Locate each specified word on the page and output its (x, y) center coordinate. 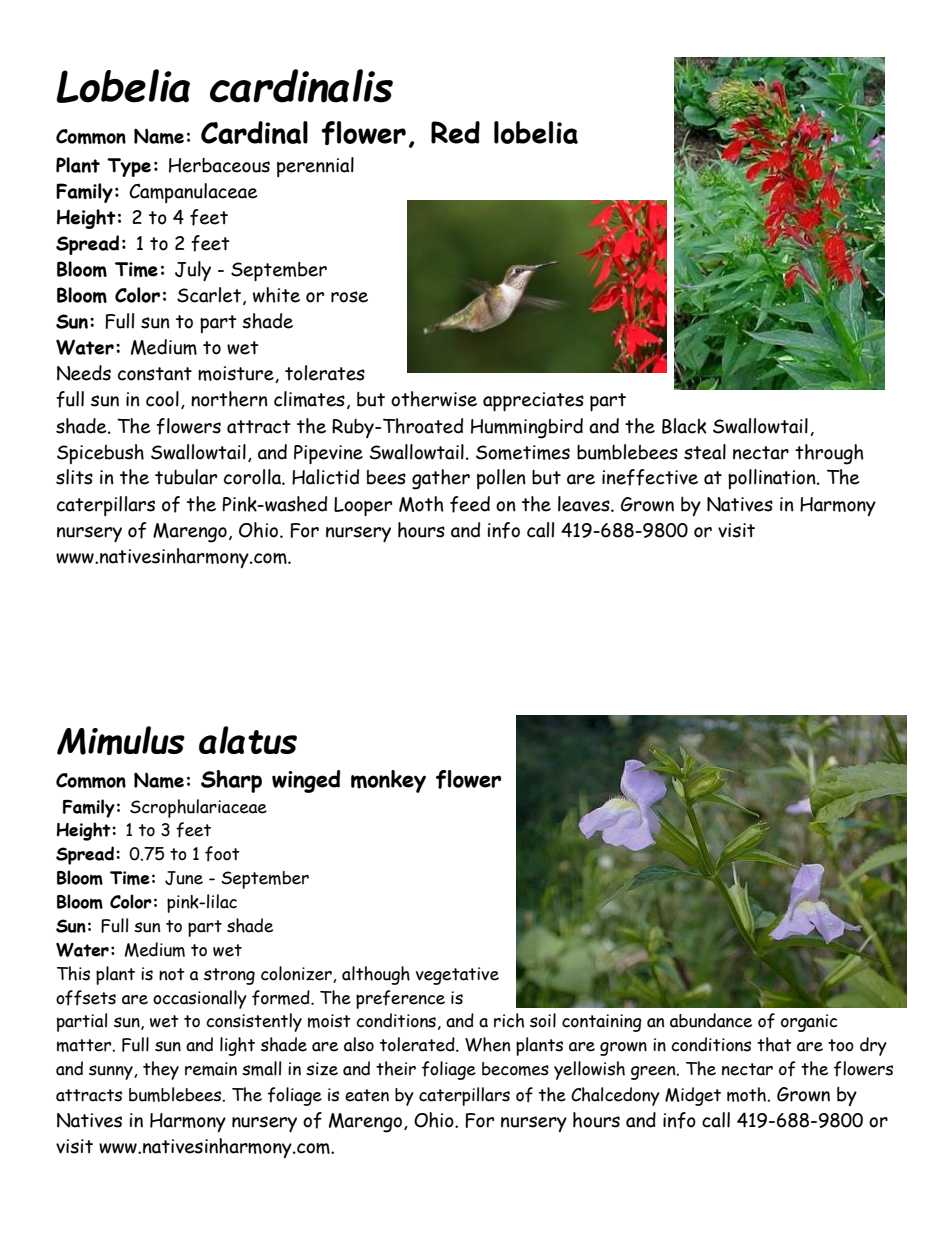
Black (684, 426)
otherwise (434, 399)
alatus (248, 740)
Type (129, 167)
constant (155, 374)
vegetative (457, 976)
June (184, 878)
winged (306, 781)
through (829, 454)
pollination (773, 479)
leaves (585, 504)
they (161, 1070)
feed (470, 504)
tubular (186, 477)
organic (809, 1023)
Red (455, 132)
